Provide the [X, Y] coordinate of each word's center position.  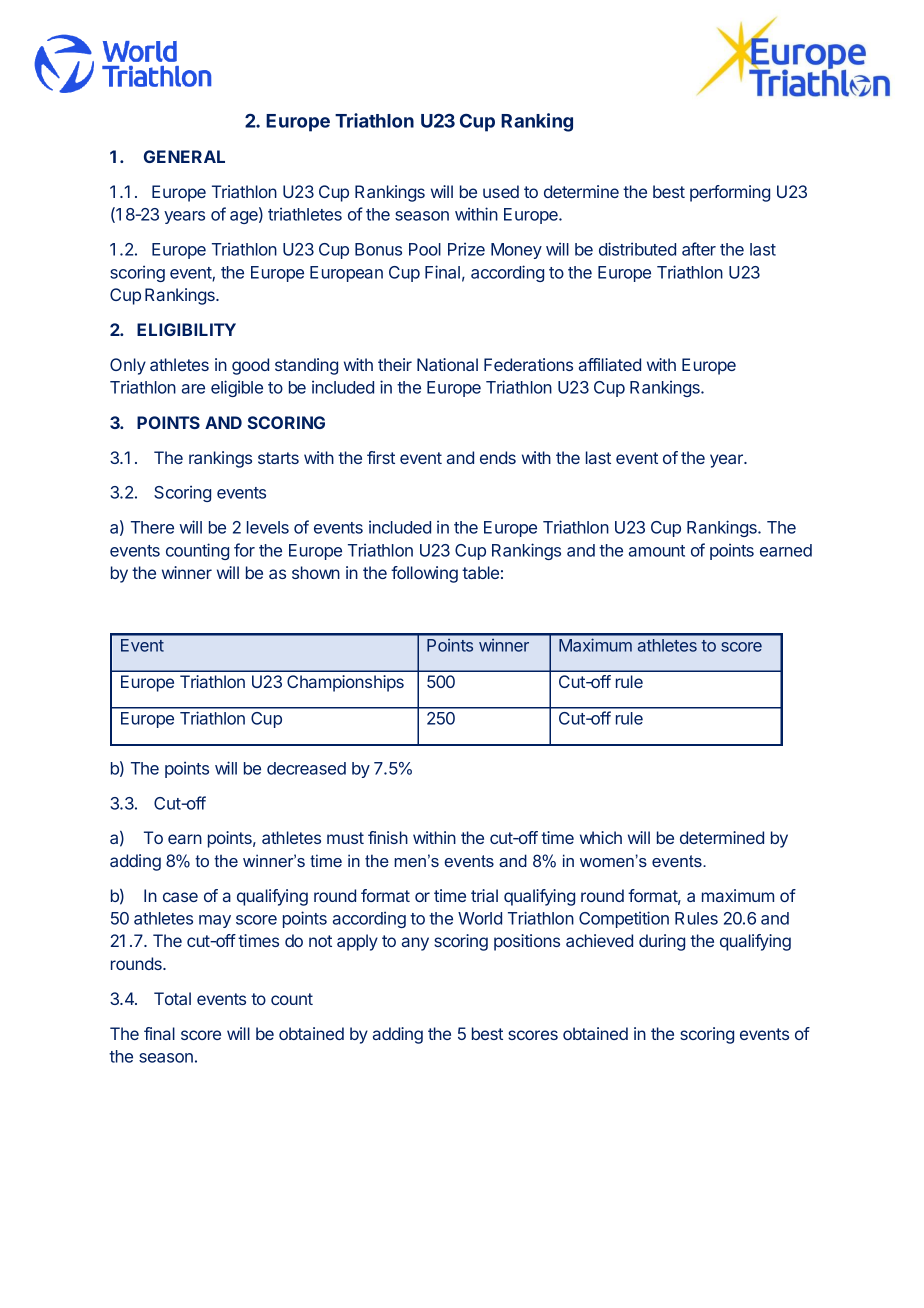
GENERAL [184, 156]
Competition [624, 919]
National [447, 364]
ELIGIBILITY [186, 329]
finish [388, 837]
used [501, 191]
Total [172, 998]
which [601, 837]
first [381, 457]
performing [730, 193]
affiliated [610, 364]
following [424, 574]
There [152, 527]
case [180, 897]
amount [657, 551]
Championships [345, 683]
